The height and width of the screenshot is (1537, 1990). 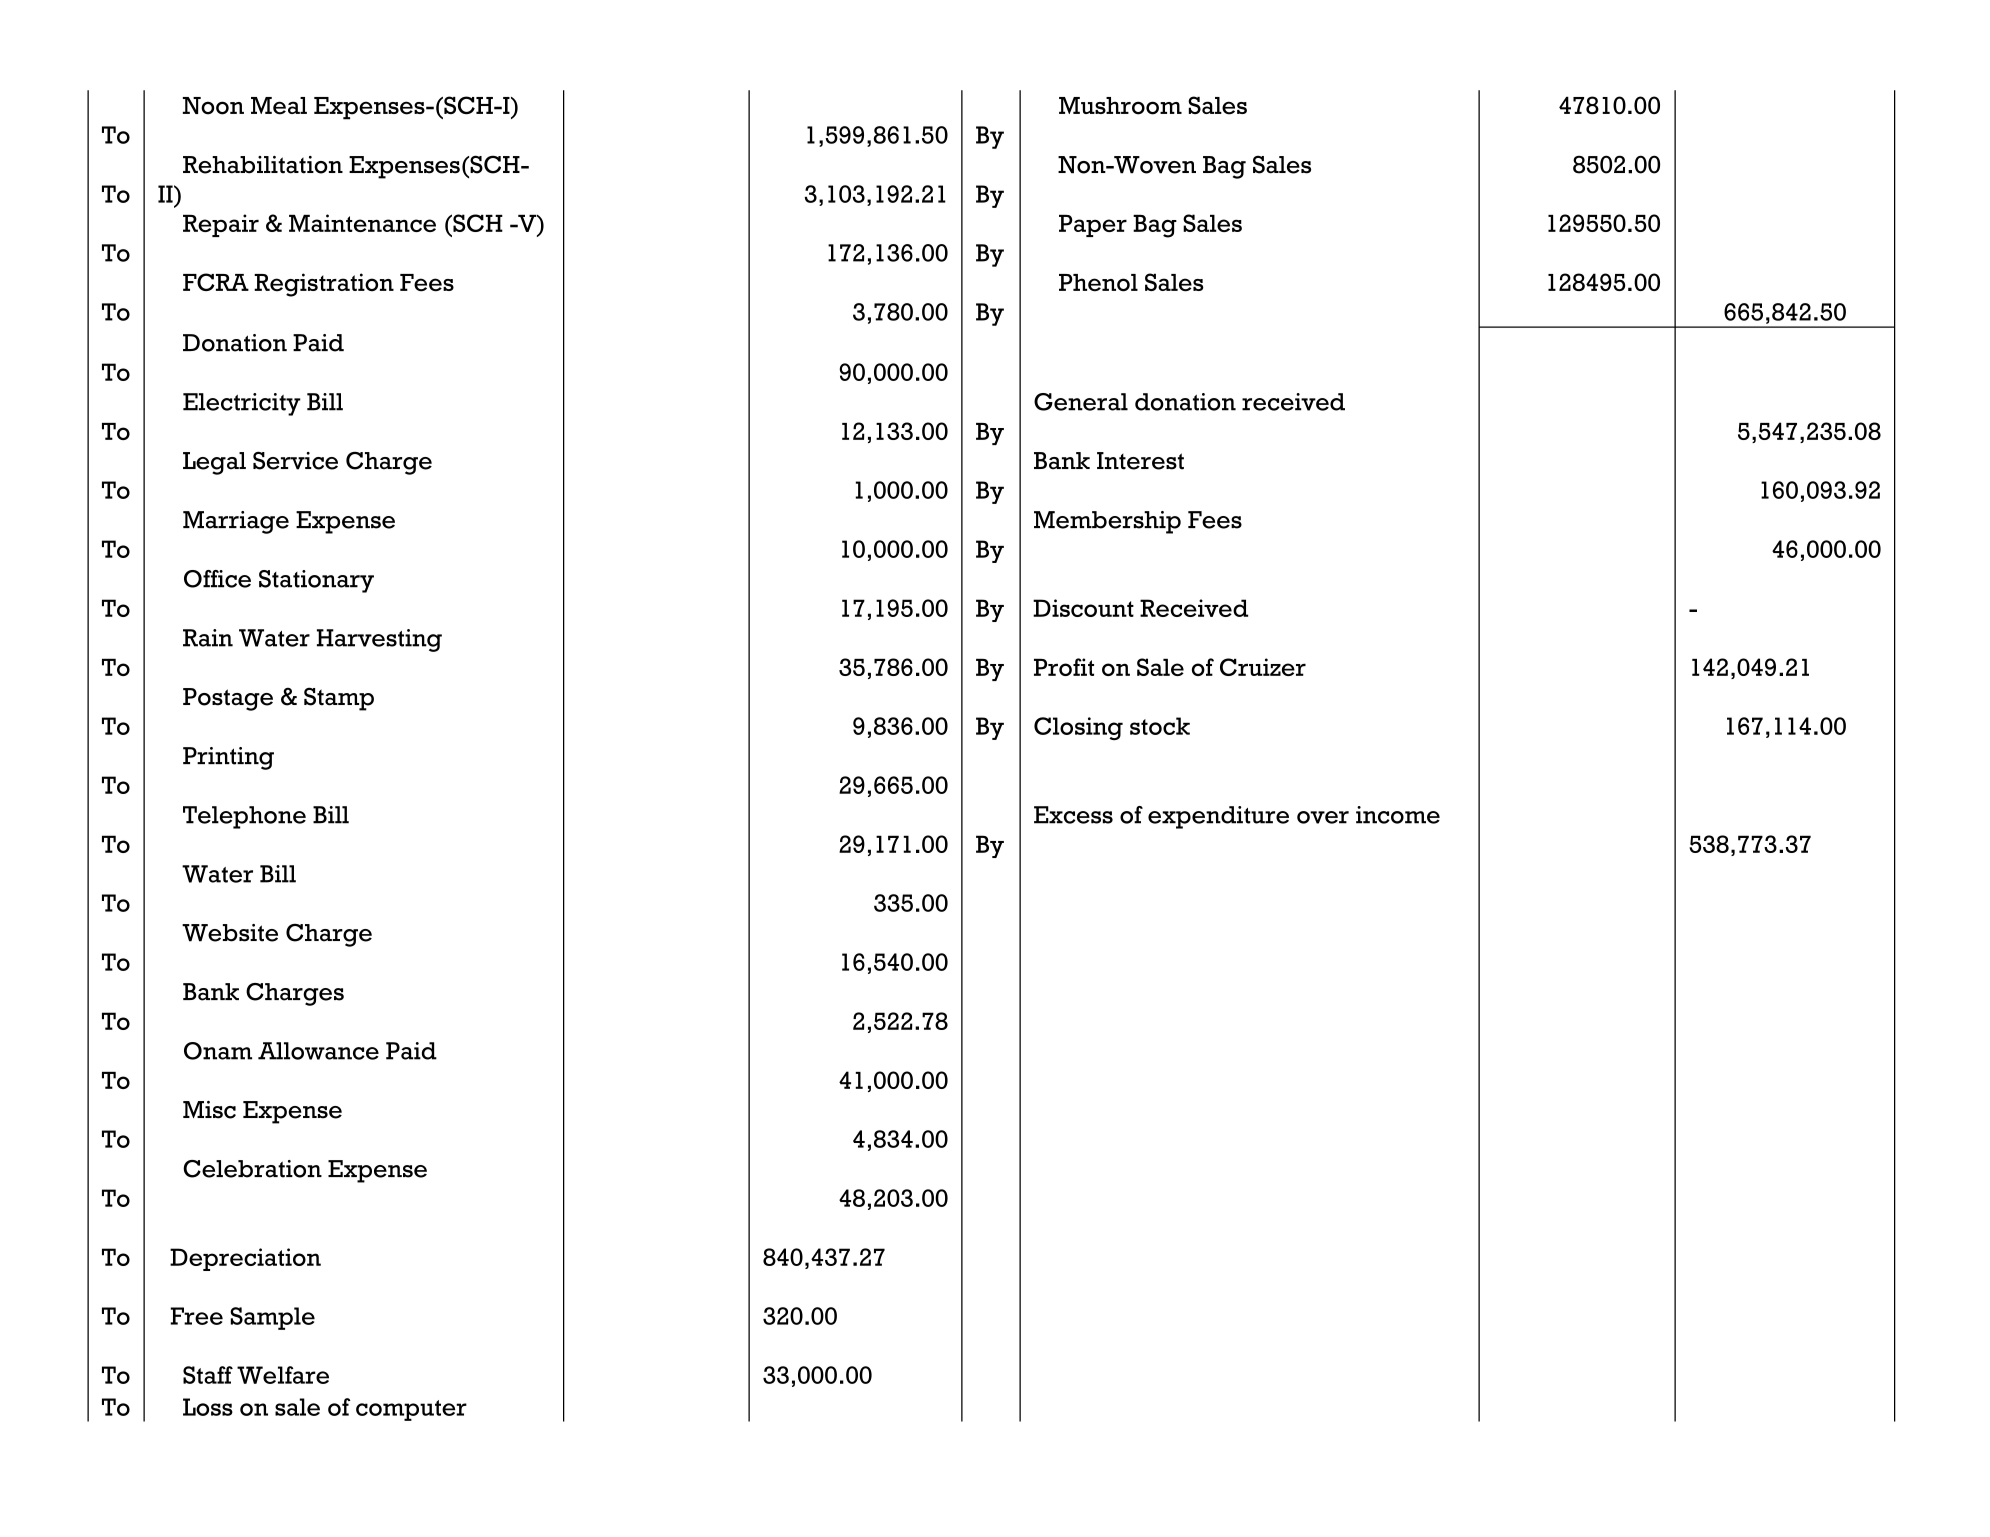 What do you see at coordinates (1093, 226) in the screenshot?
I see `Paper` at bounding box center [1093, 226].
